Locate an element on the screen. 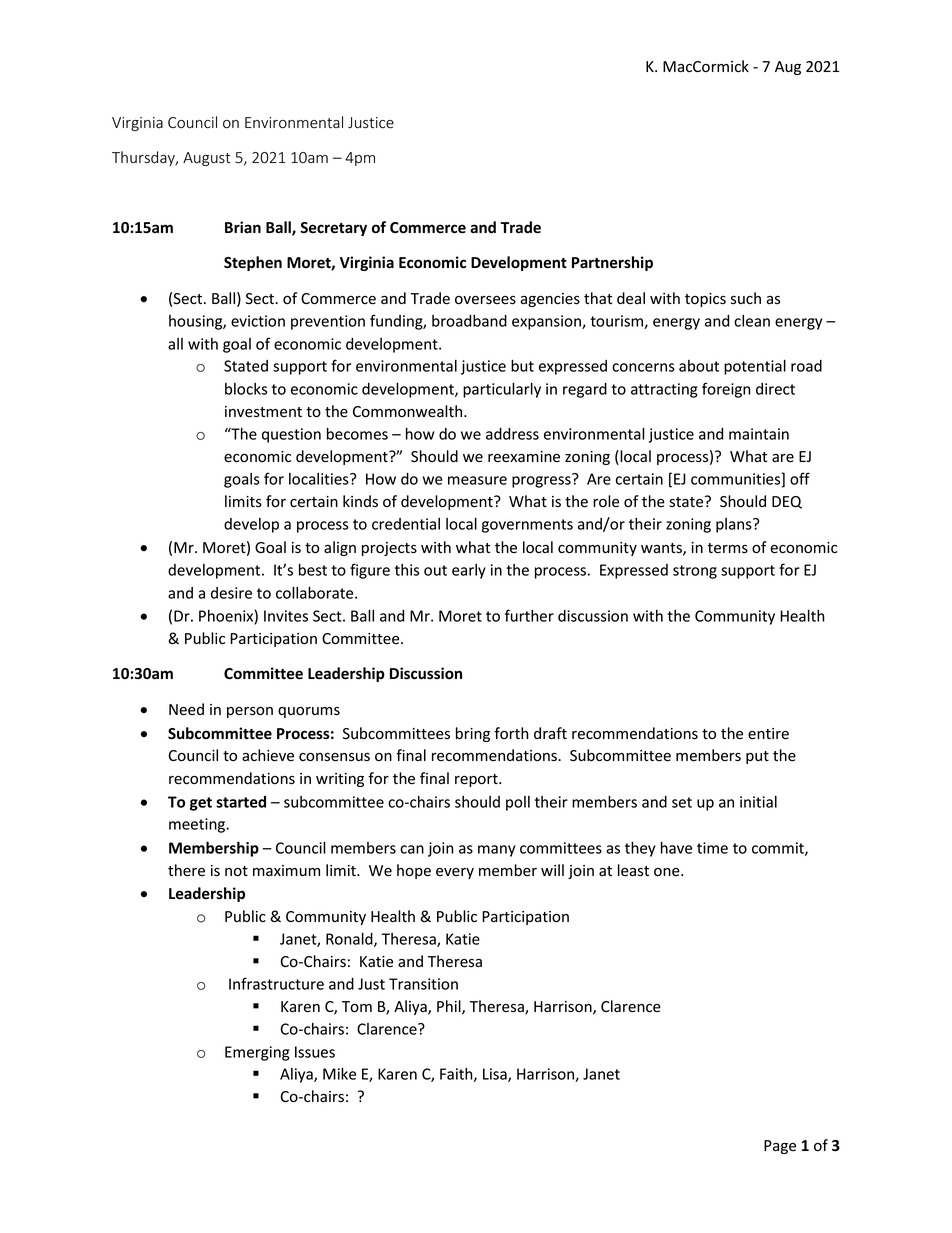 Image resolution: width=952 pixels, height=1233 pixels. started is located at coordinates (241, 802).
